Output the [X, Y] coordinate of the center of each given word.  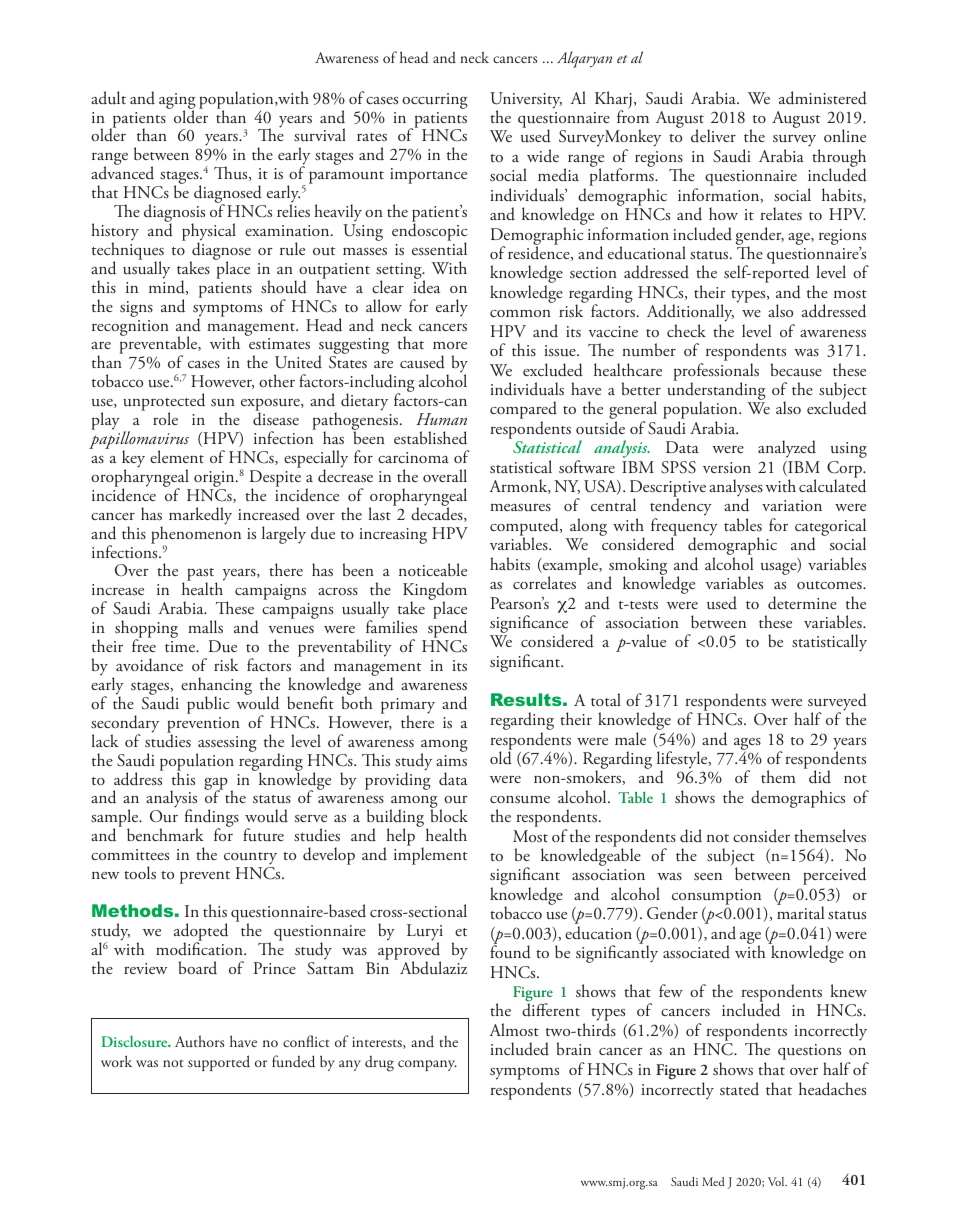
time [181, 646]
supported [219, 1063]
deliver [713, 135]
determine [802, 603]
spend [447, 630]
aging [177, 102]
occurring [435, 101]
